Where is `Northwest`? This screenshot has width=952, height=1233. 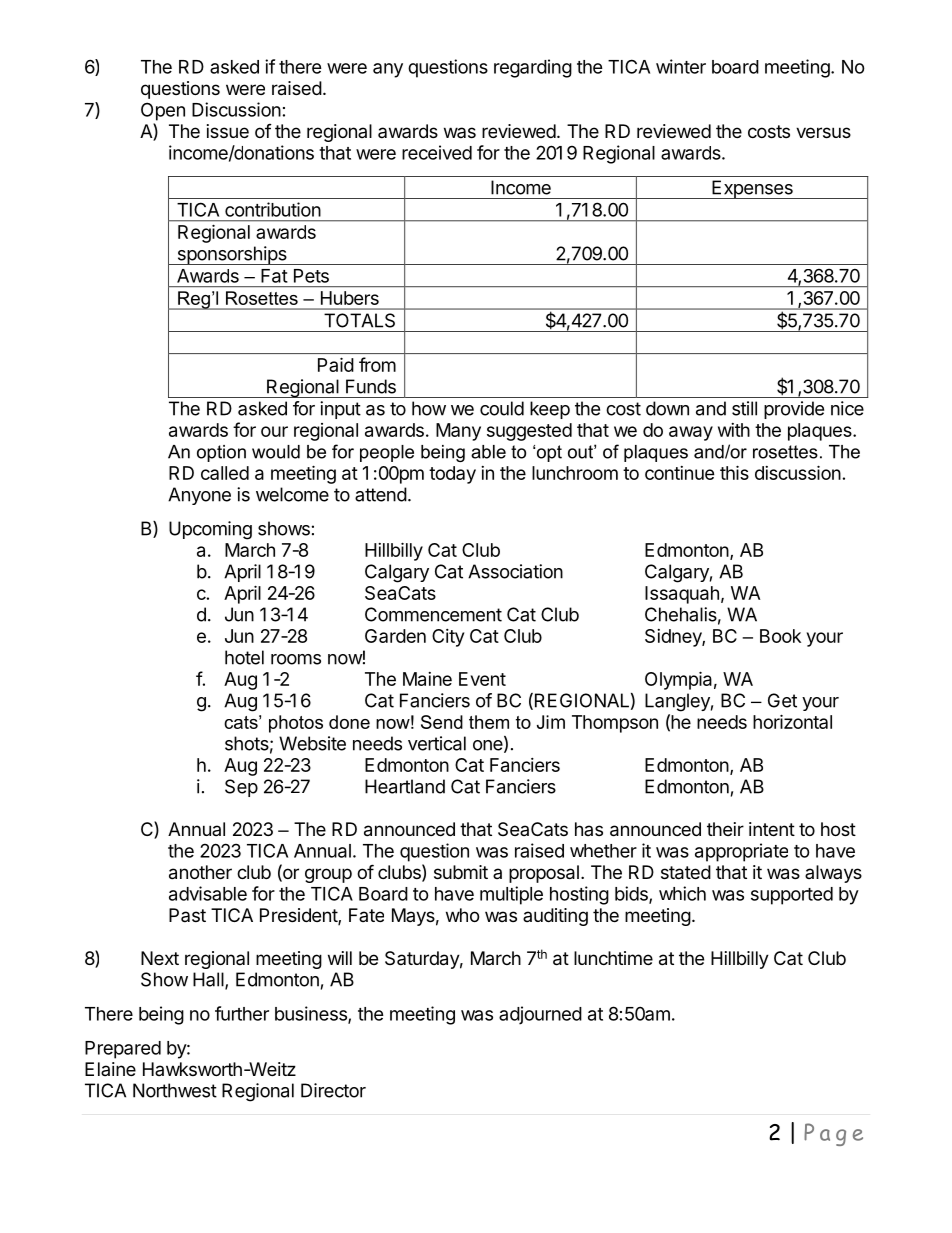
Northwest is located at coordinates (175, 1090).
